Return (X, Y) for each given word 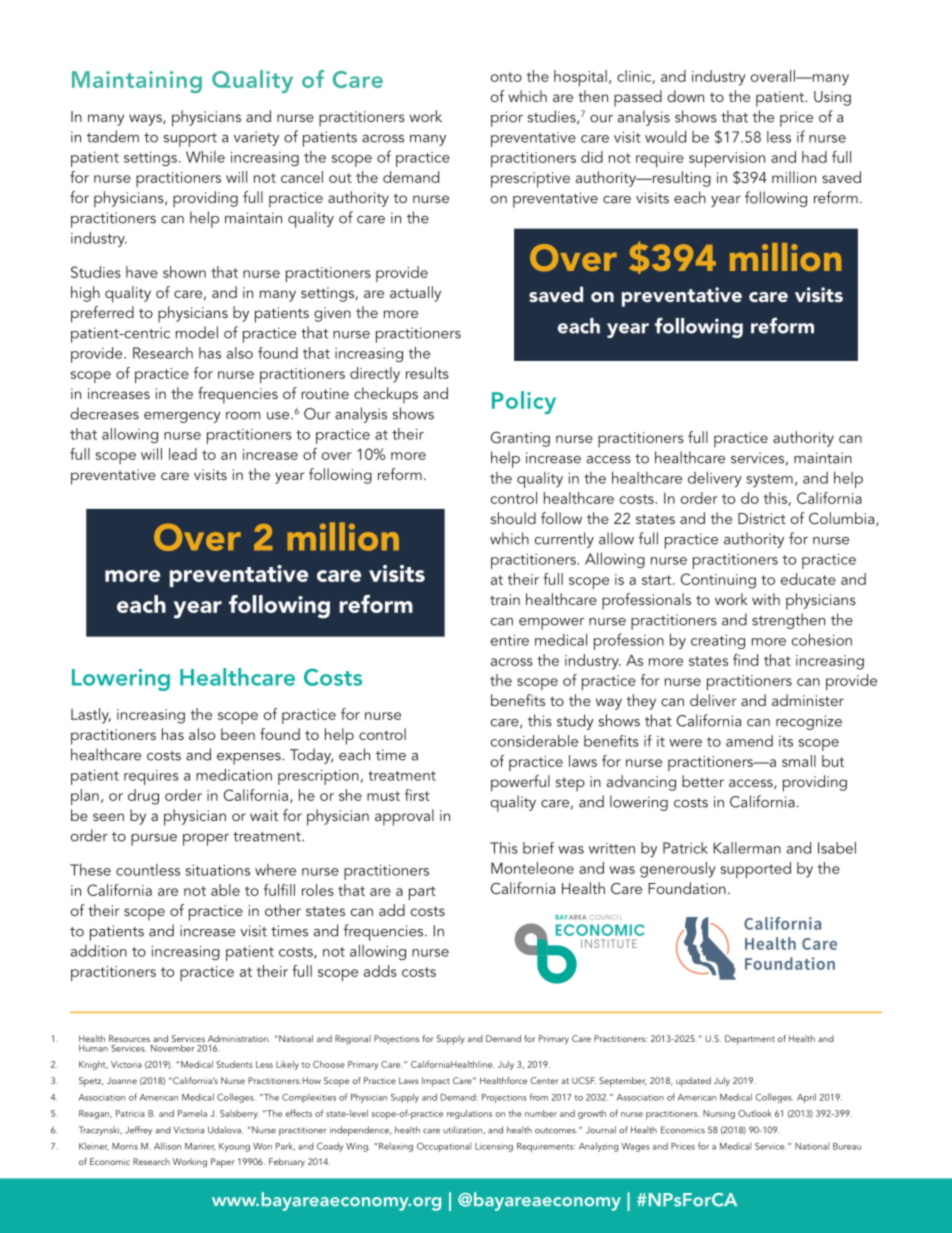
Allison (167, 1146)
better (703, 781)
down (685, 96)
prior (507, 119)
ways (146, 120)
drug (143, 797)
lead (183, 454)
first (417, 795)
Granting (520, 439)
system (770, 480)
